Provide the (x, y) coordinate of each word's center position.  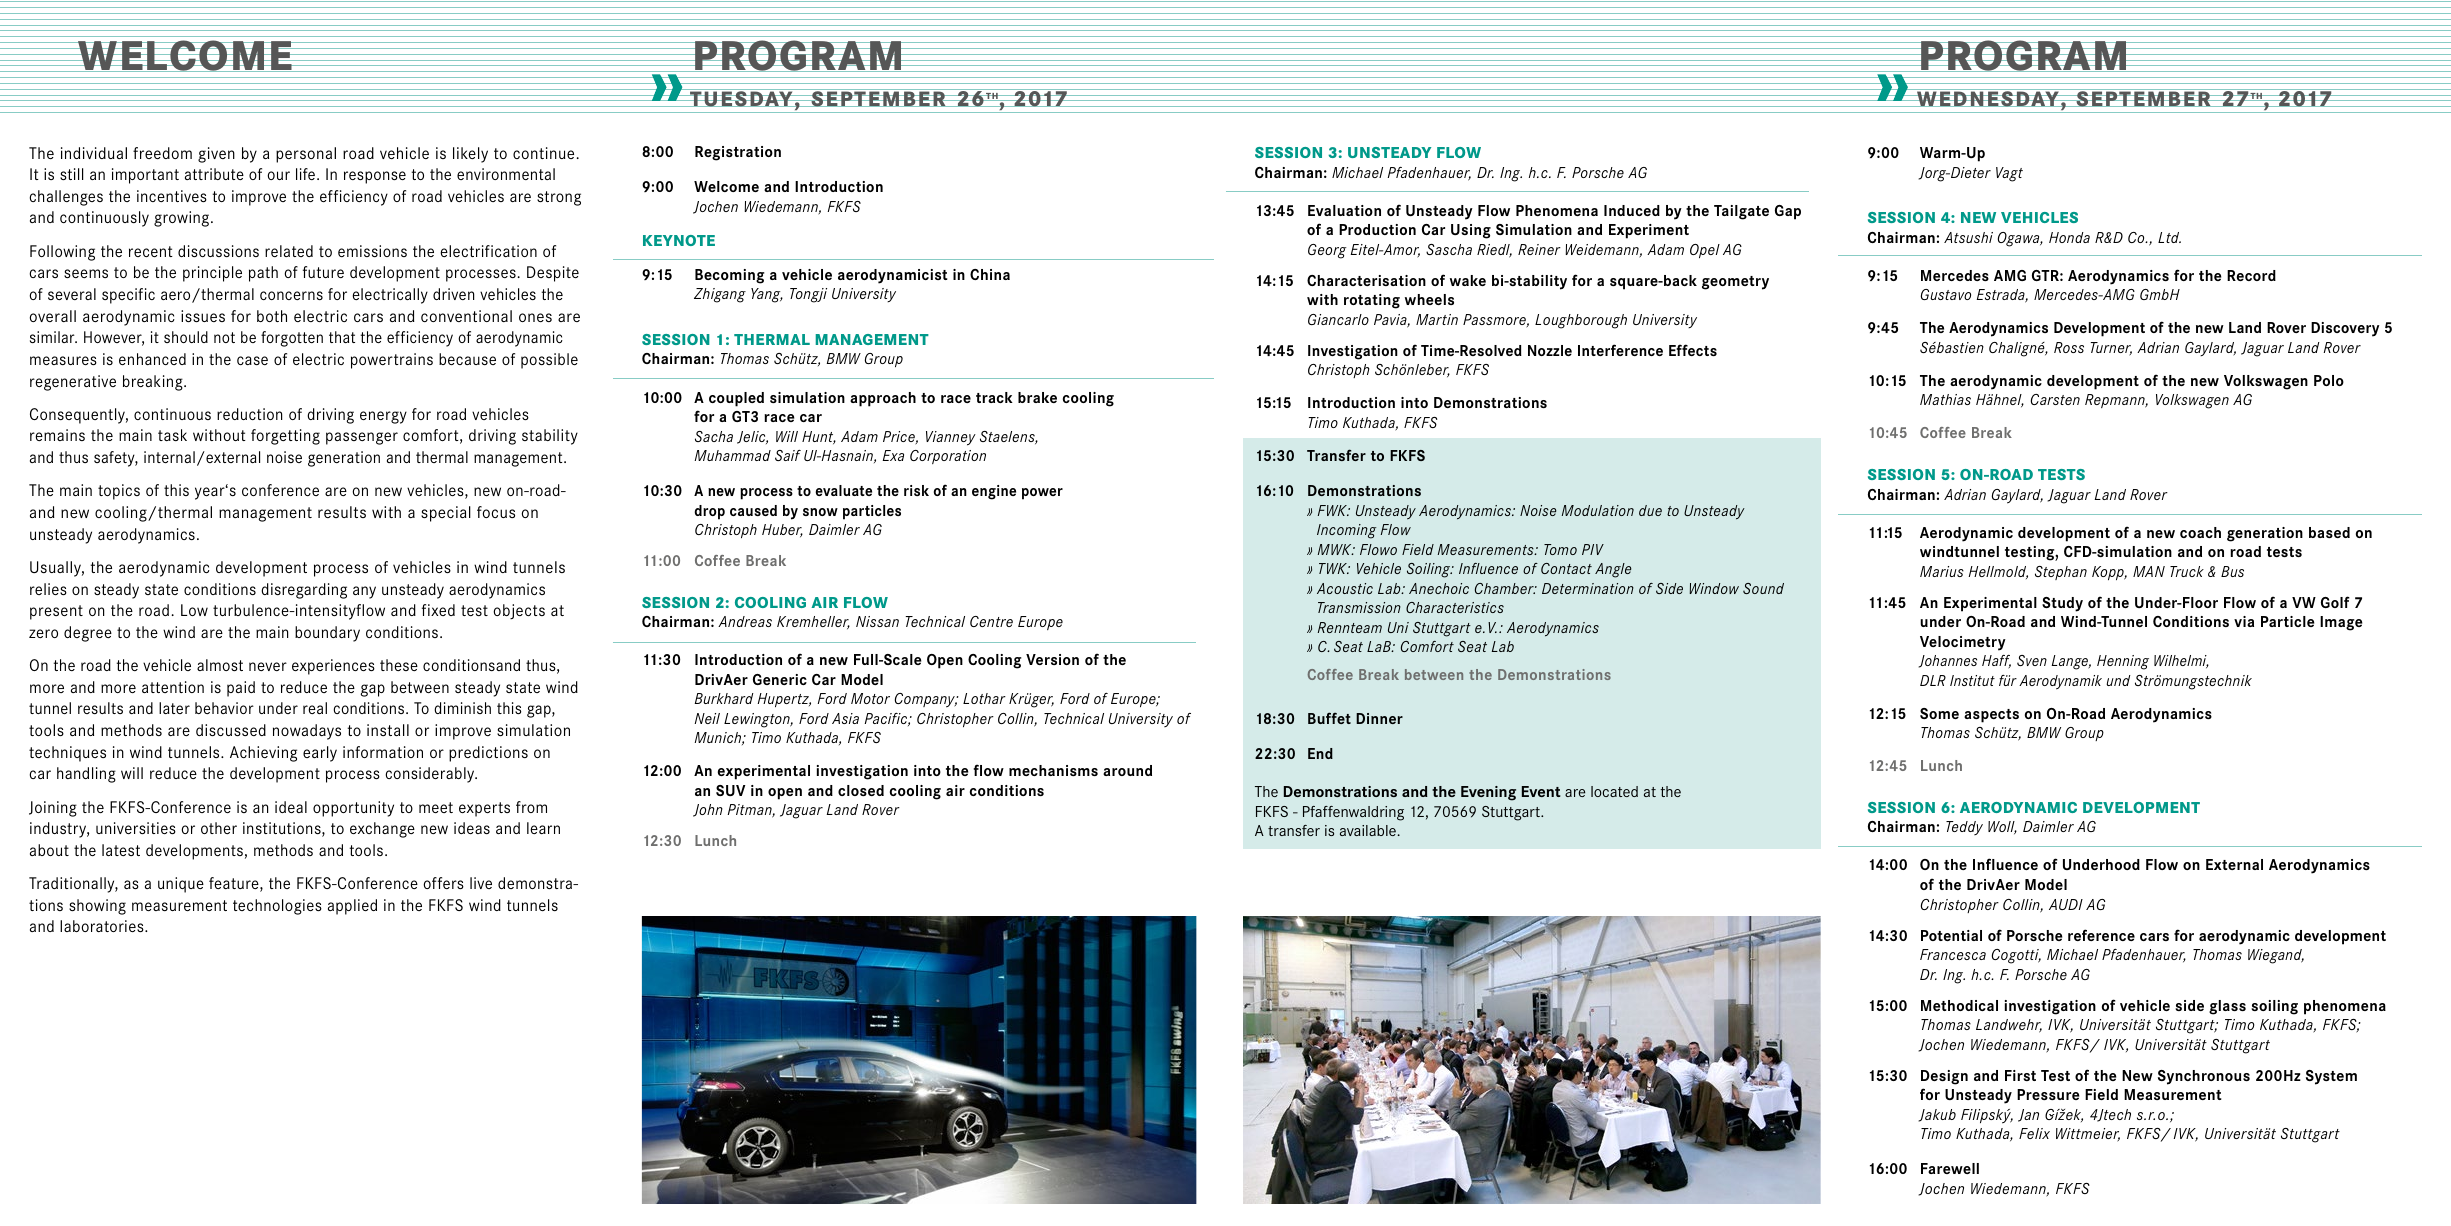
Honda (2069, 237)
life (305, 174)
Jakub (1937, 1115)
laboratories (103, 926)
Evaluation (1344, 210)
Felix (2034, 1133)
